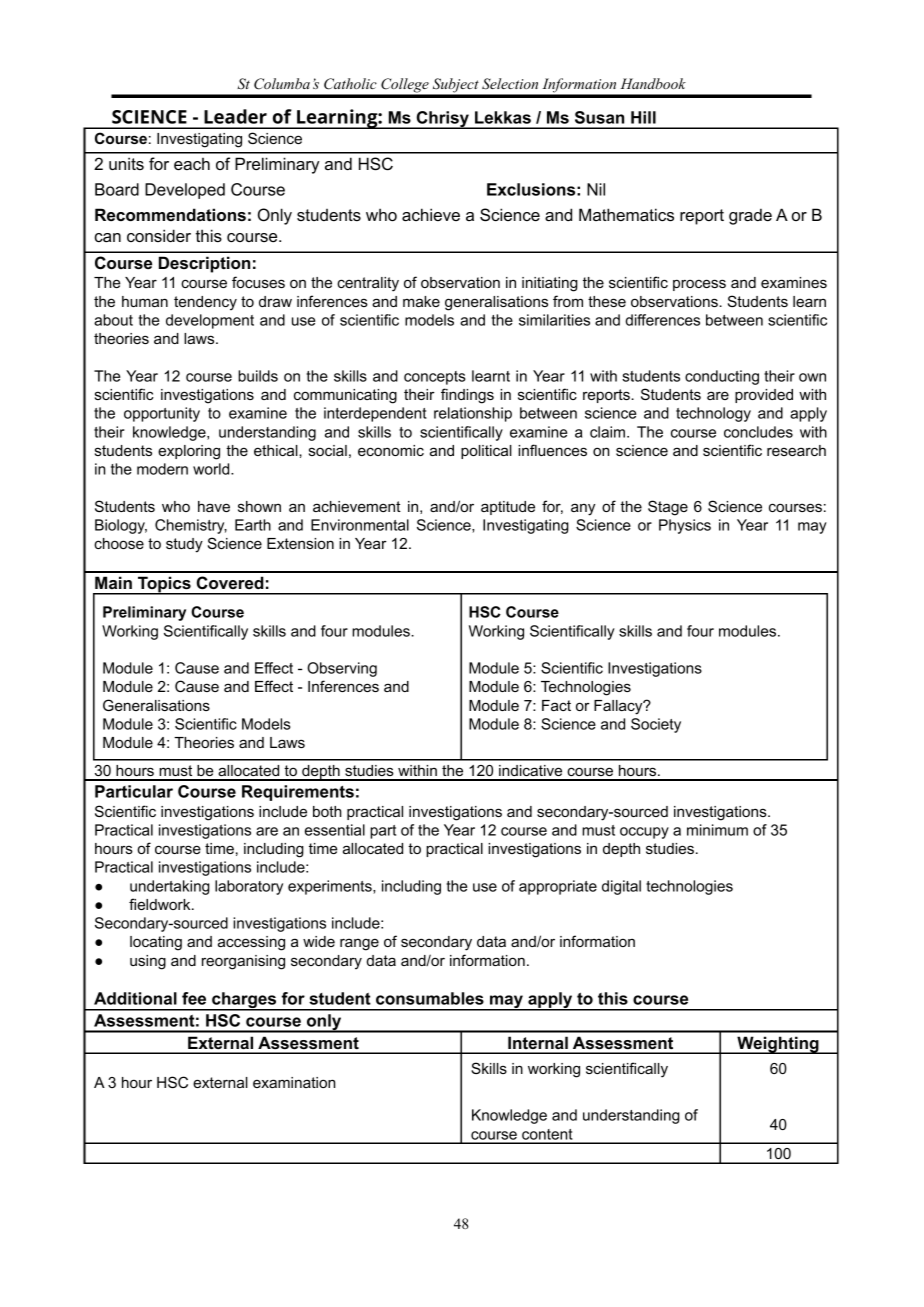 The height and width of the screenshot is (1307, 924). Describe the element at coordinates (194, 998) in the screenshot. I see `fee` at that location.
